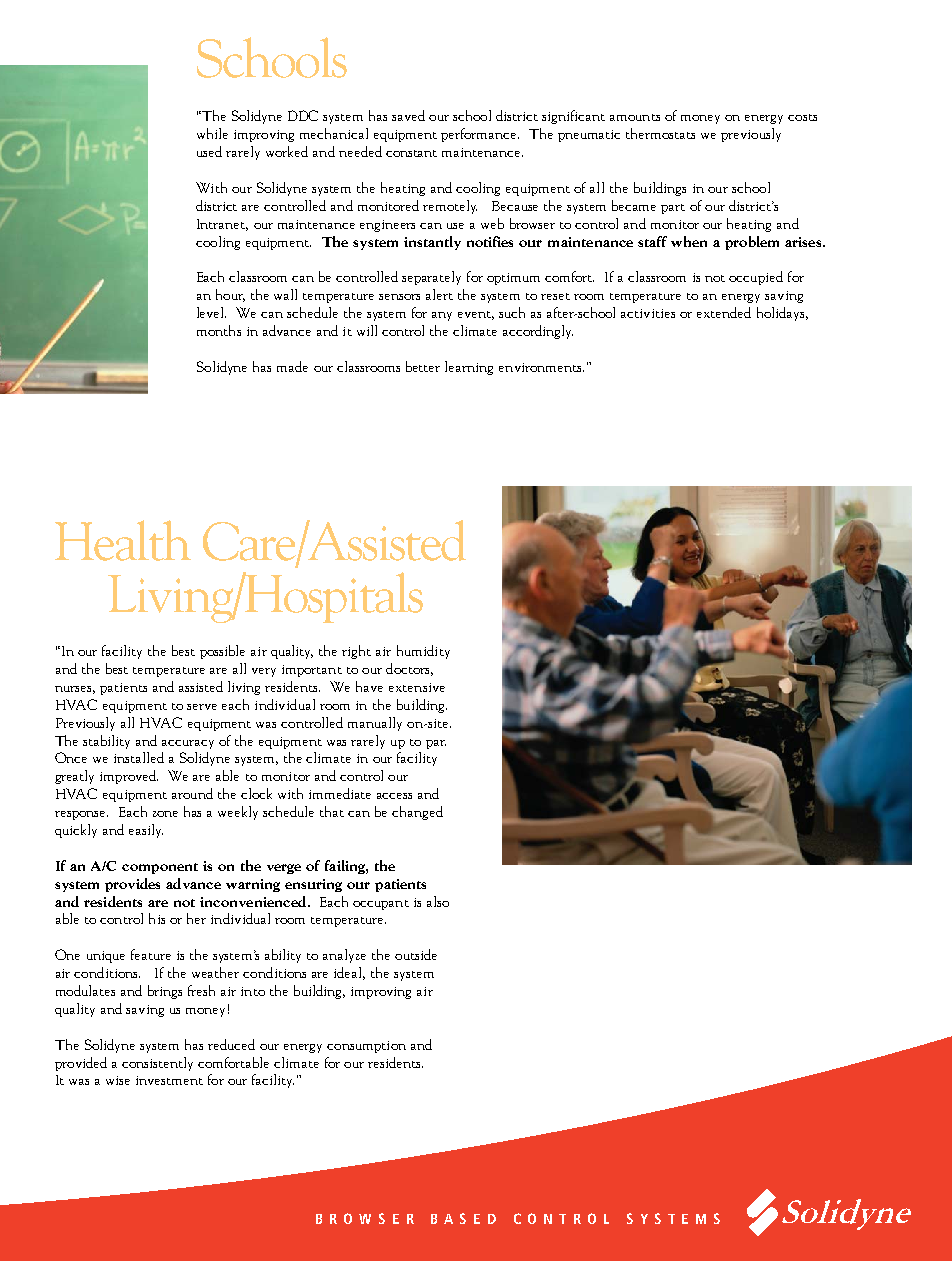  What do you see at coordinates (416, 954) in the screenshot?
I see `outside` at bounding box center [416, 954].
